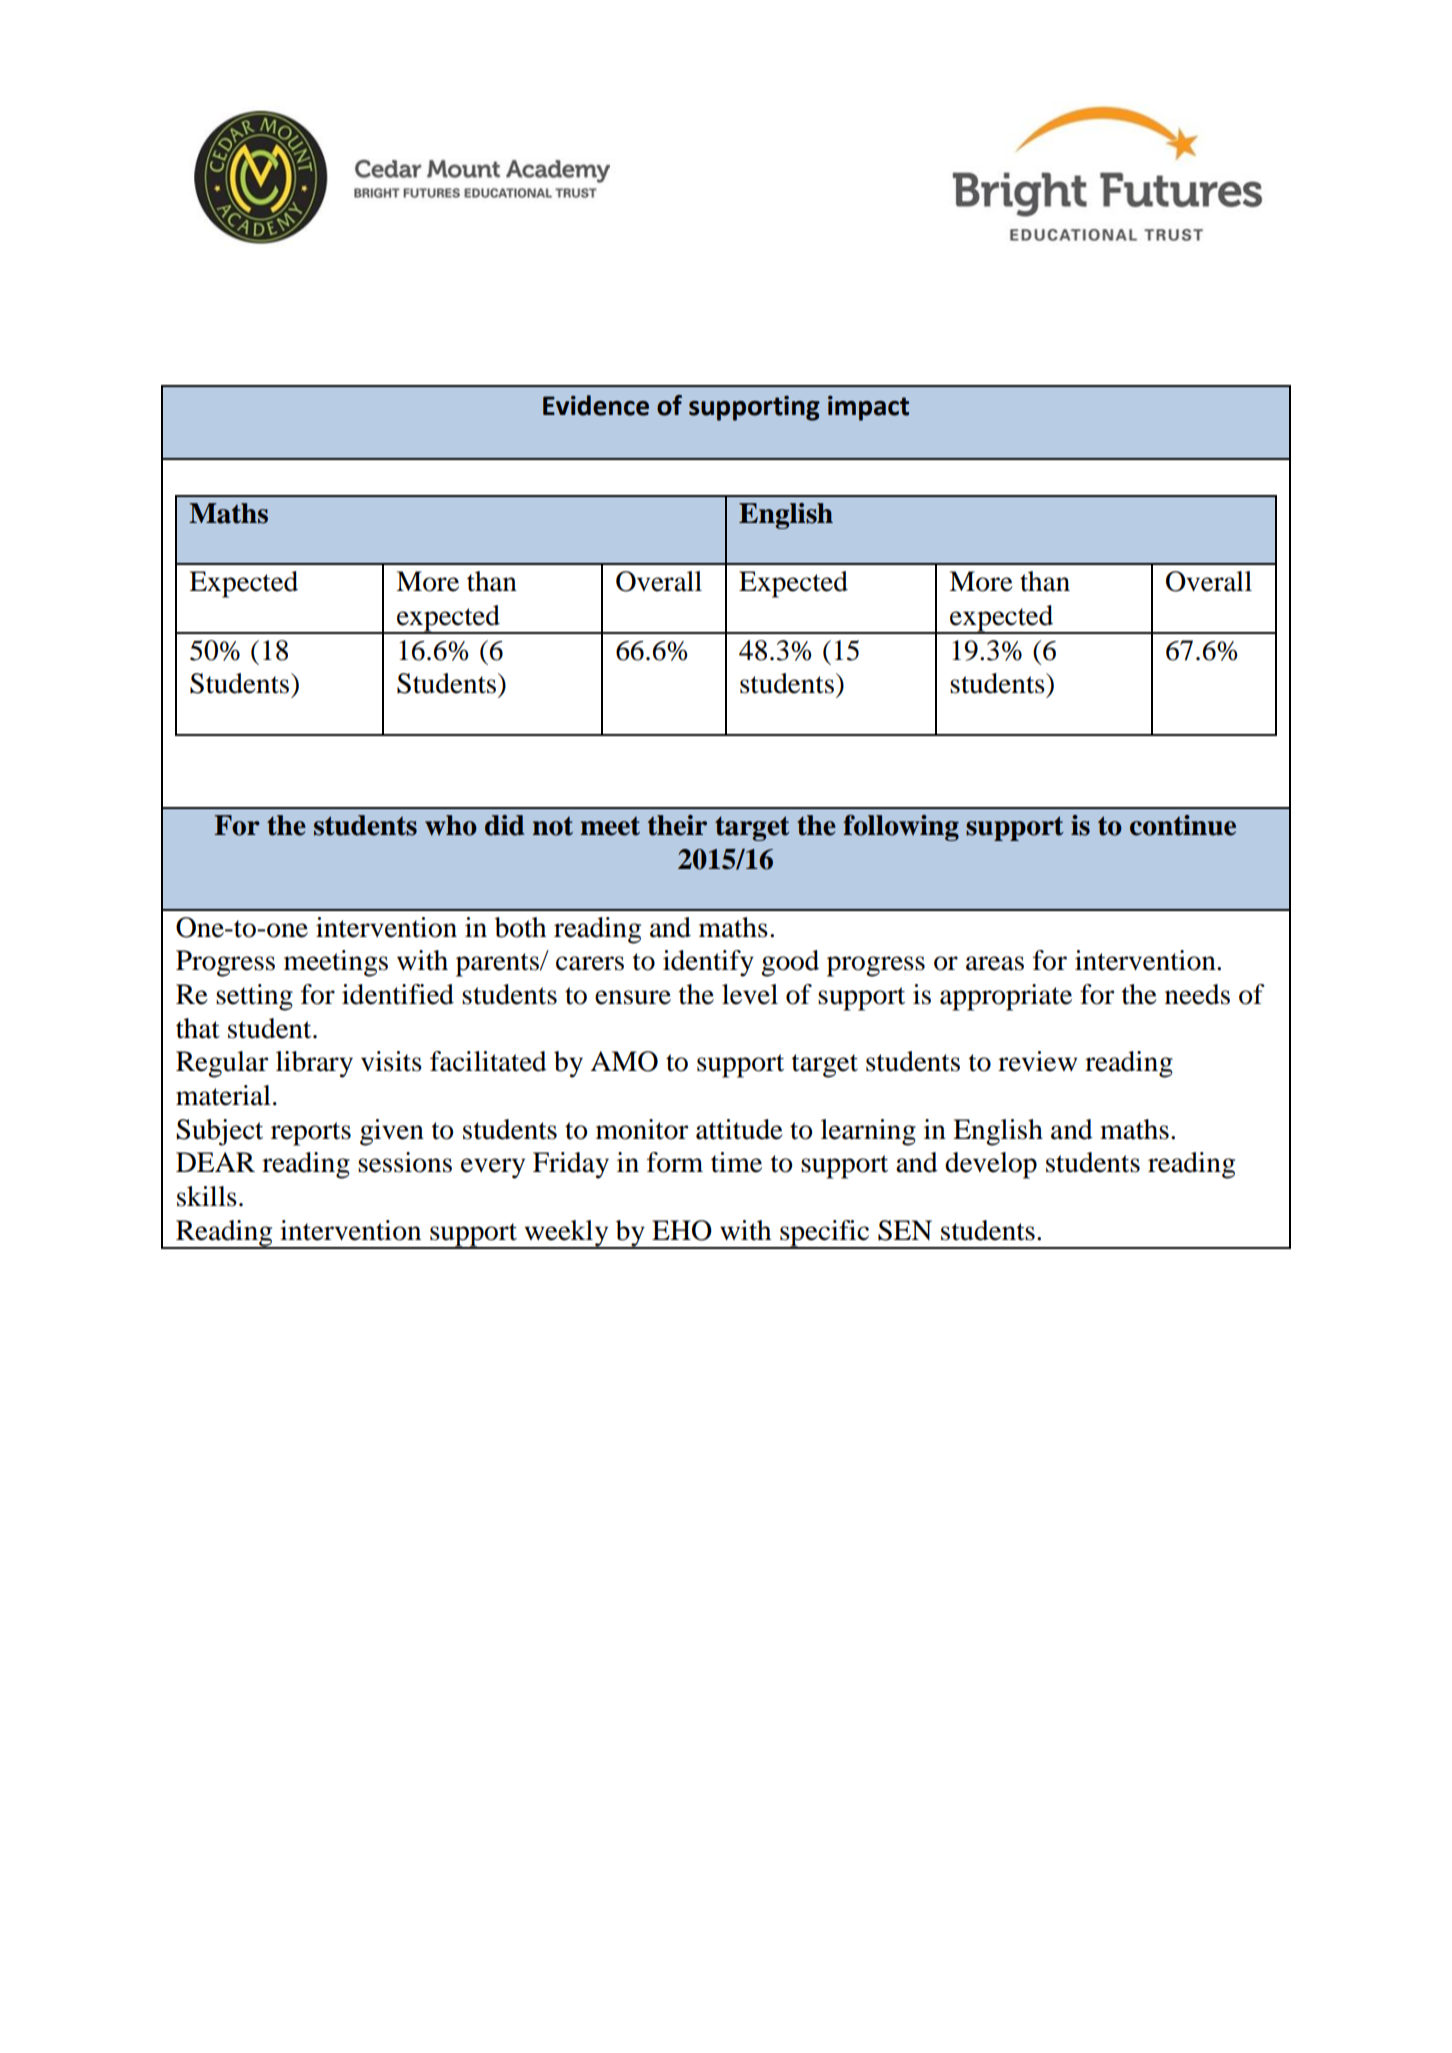  I want to click on develop, so click(991, 1165).
